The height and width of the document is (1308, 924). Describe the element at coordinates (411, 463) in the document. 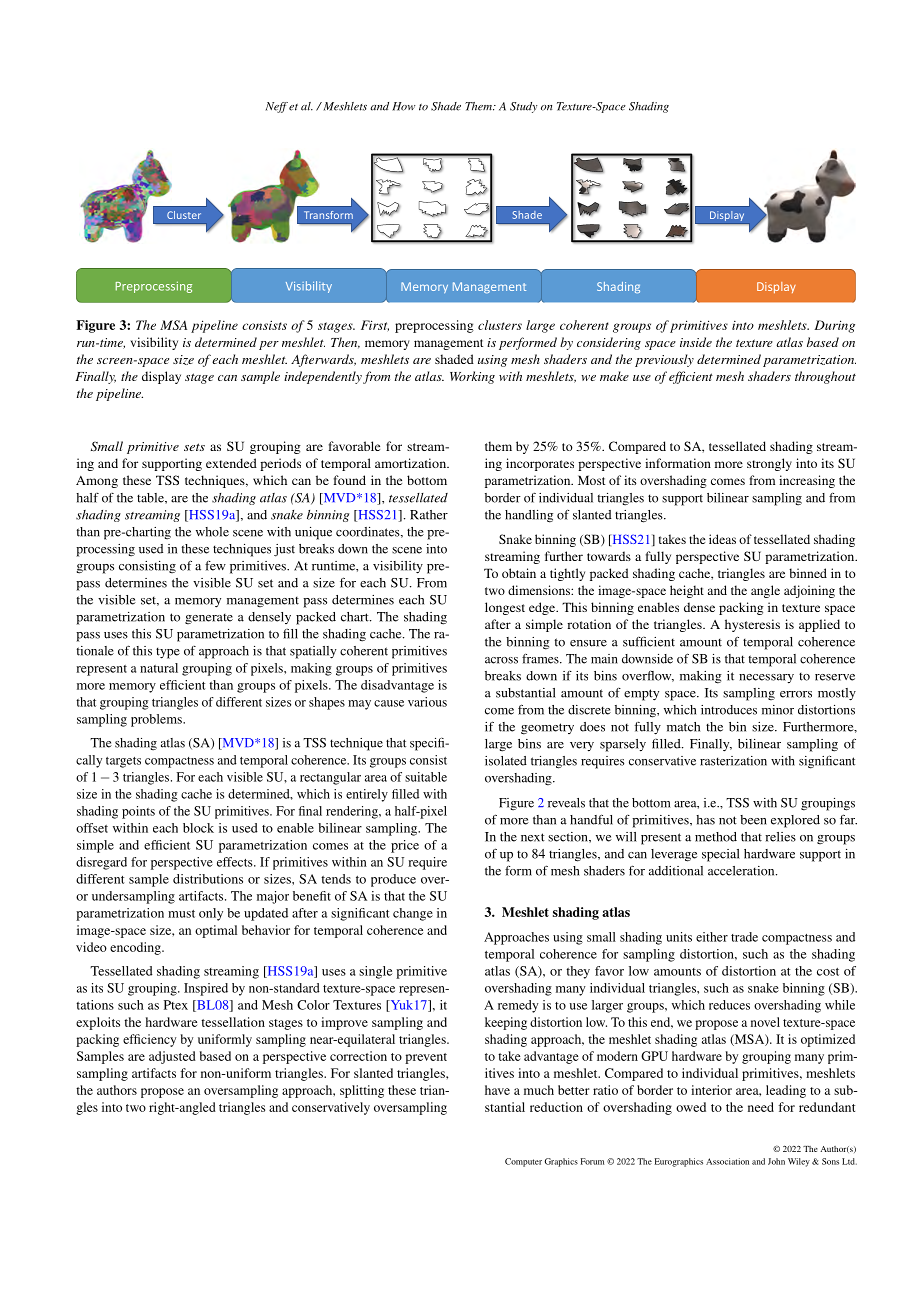

I see `amortization` at that location.
